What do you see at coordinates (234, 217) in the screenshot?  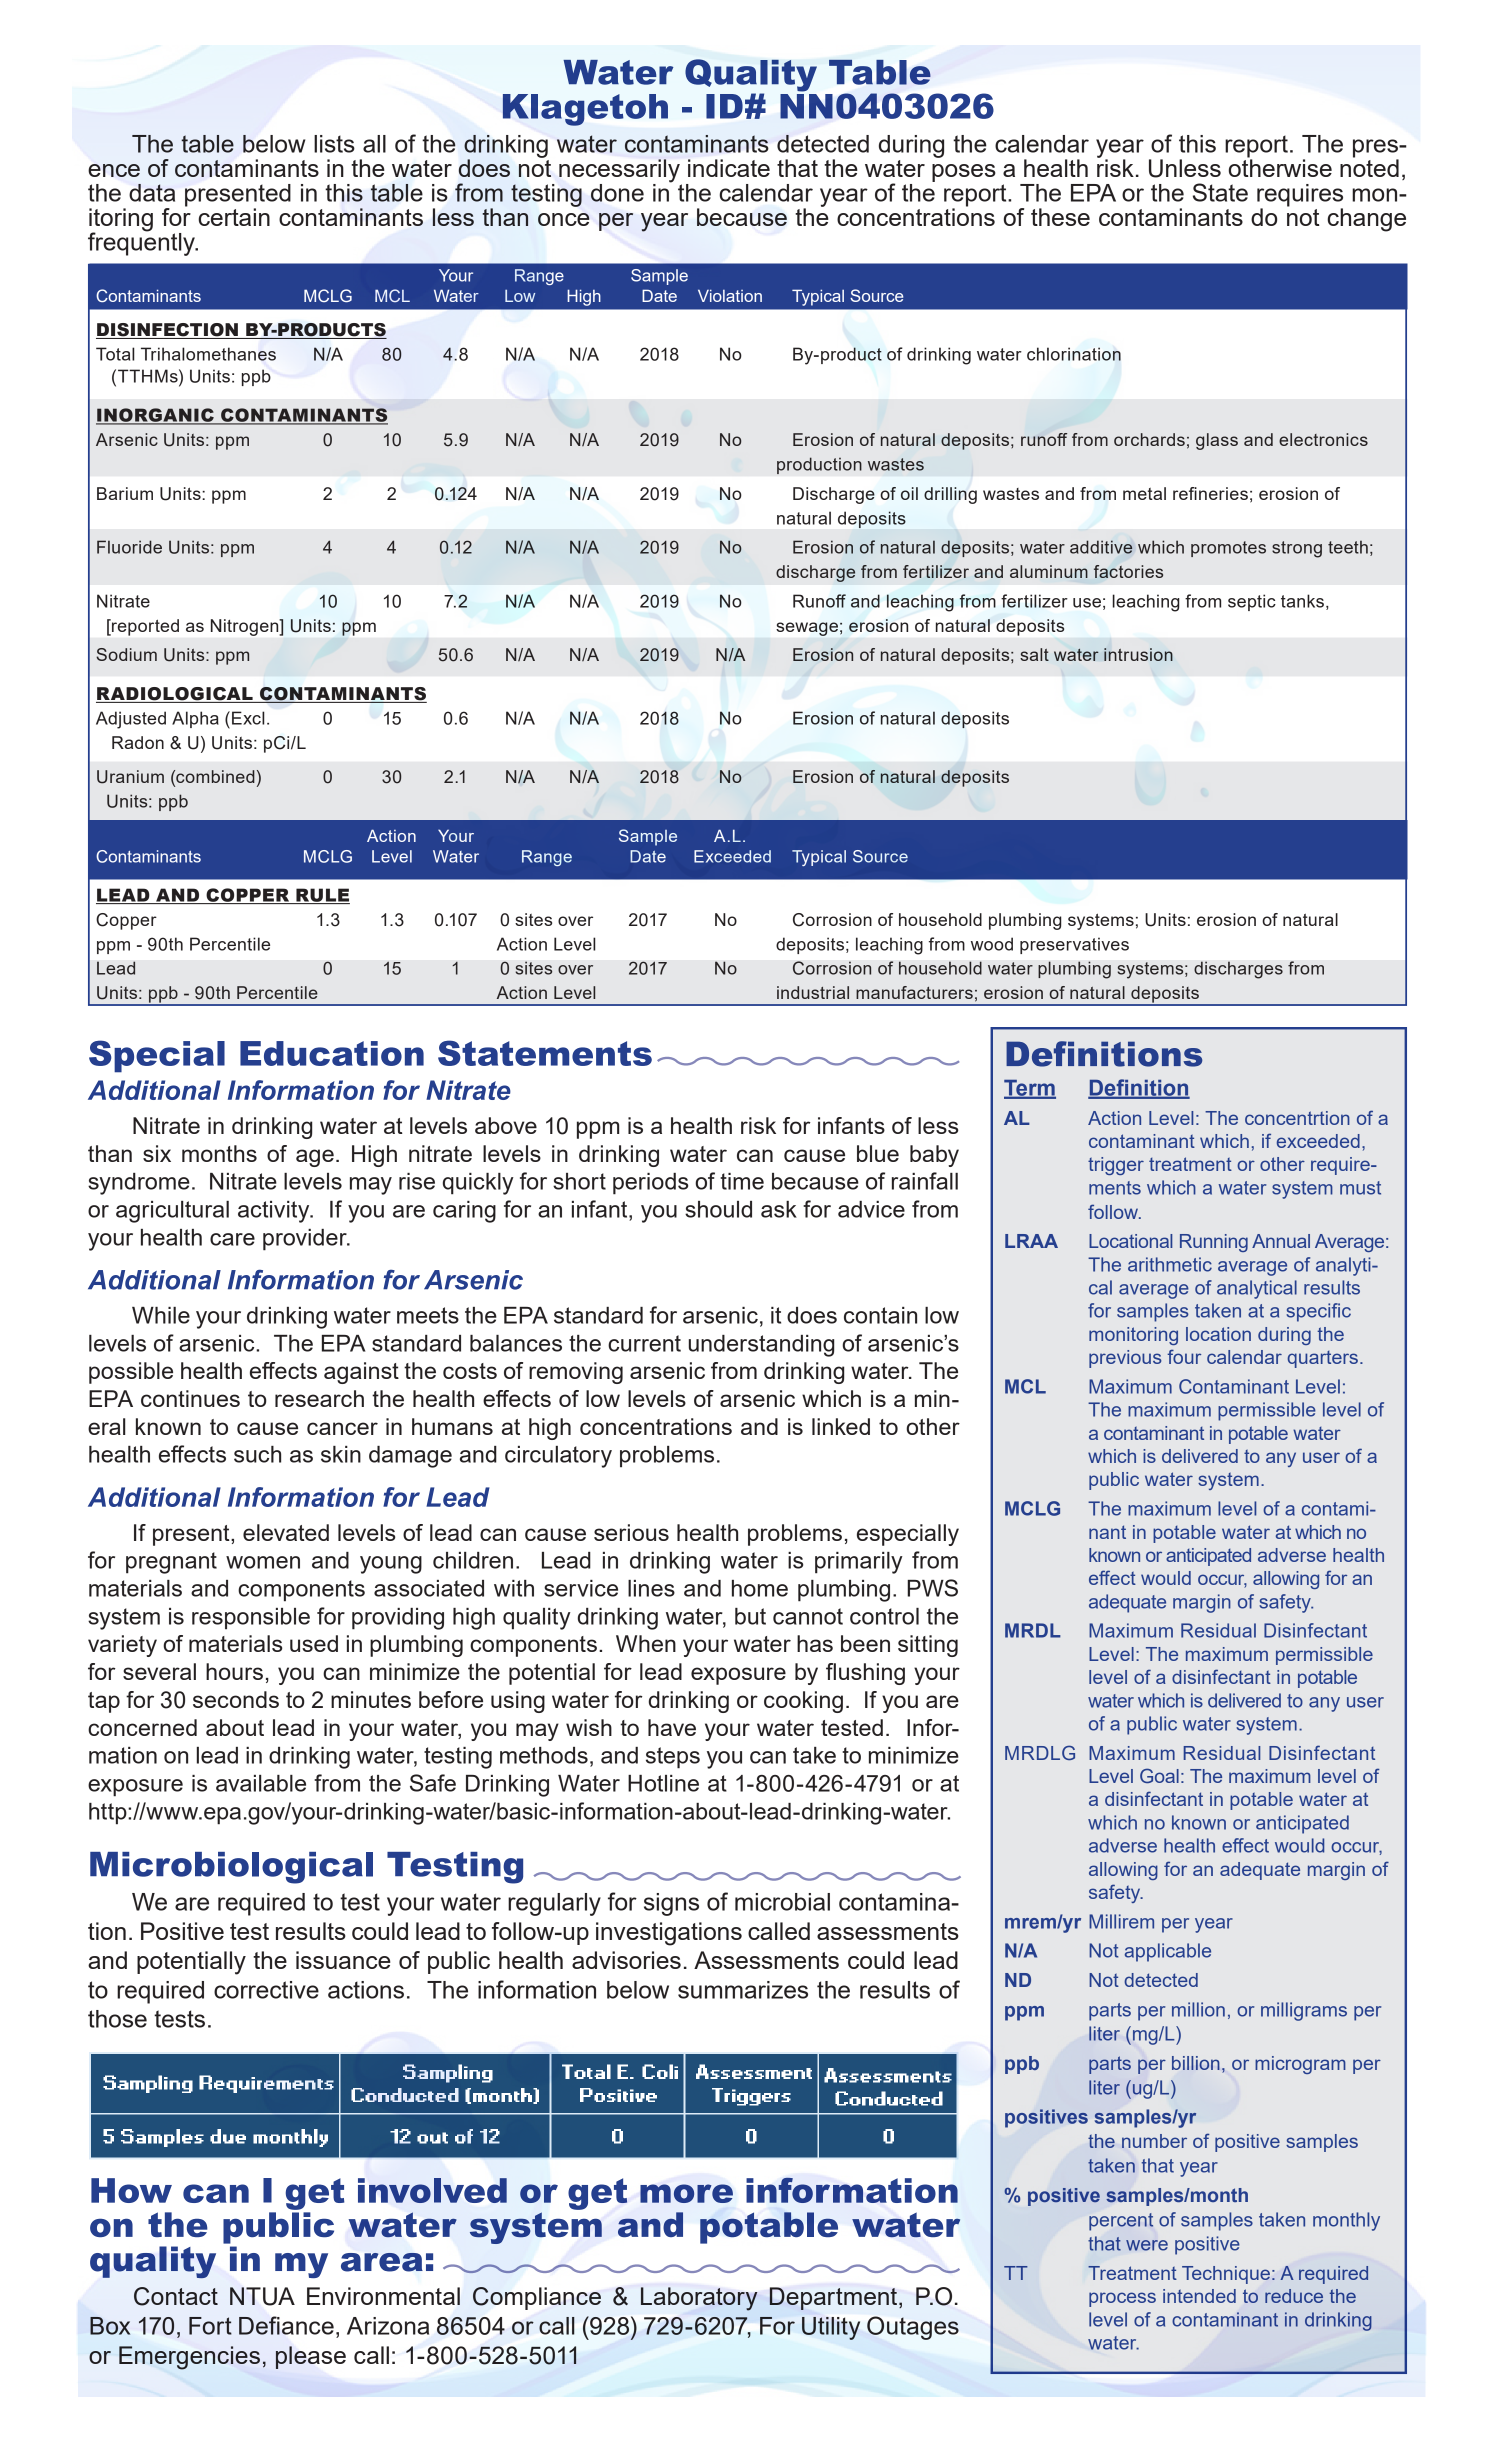 I see `certain` at bounding box center [234, 217].
